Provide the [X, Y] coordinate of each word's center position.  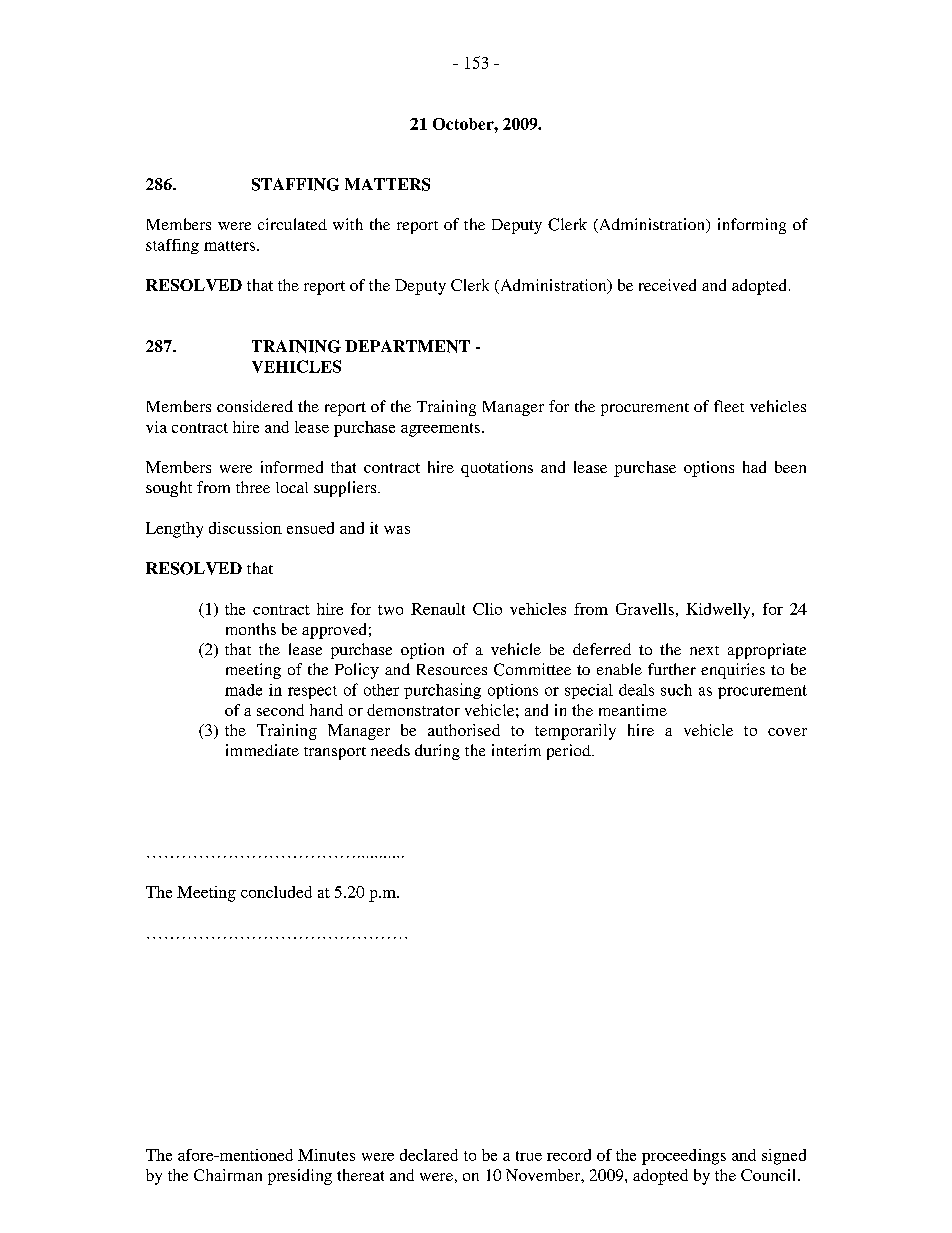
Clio [487, 609]
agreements [440, 430]
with [348, 224]
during [437, 752]
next [704, 650]
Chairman [228, 1175]
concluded [276, 892]
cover [787, 732]
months [251, 629]
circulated [292, 224]
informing [752, 226]
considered [255, 406]
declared [429, 1155]
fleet [729, 406]
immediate [262, 750]
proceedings [684, 1157]
